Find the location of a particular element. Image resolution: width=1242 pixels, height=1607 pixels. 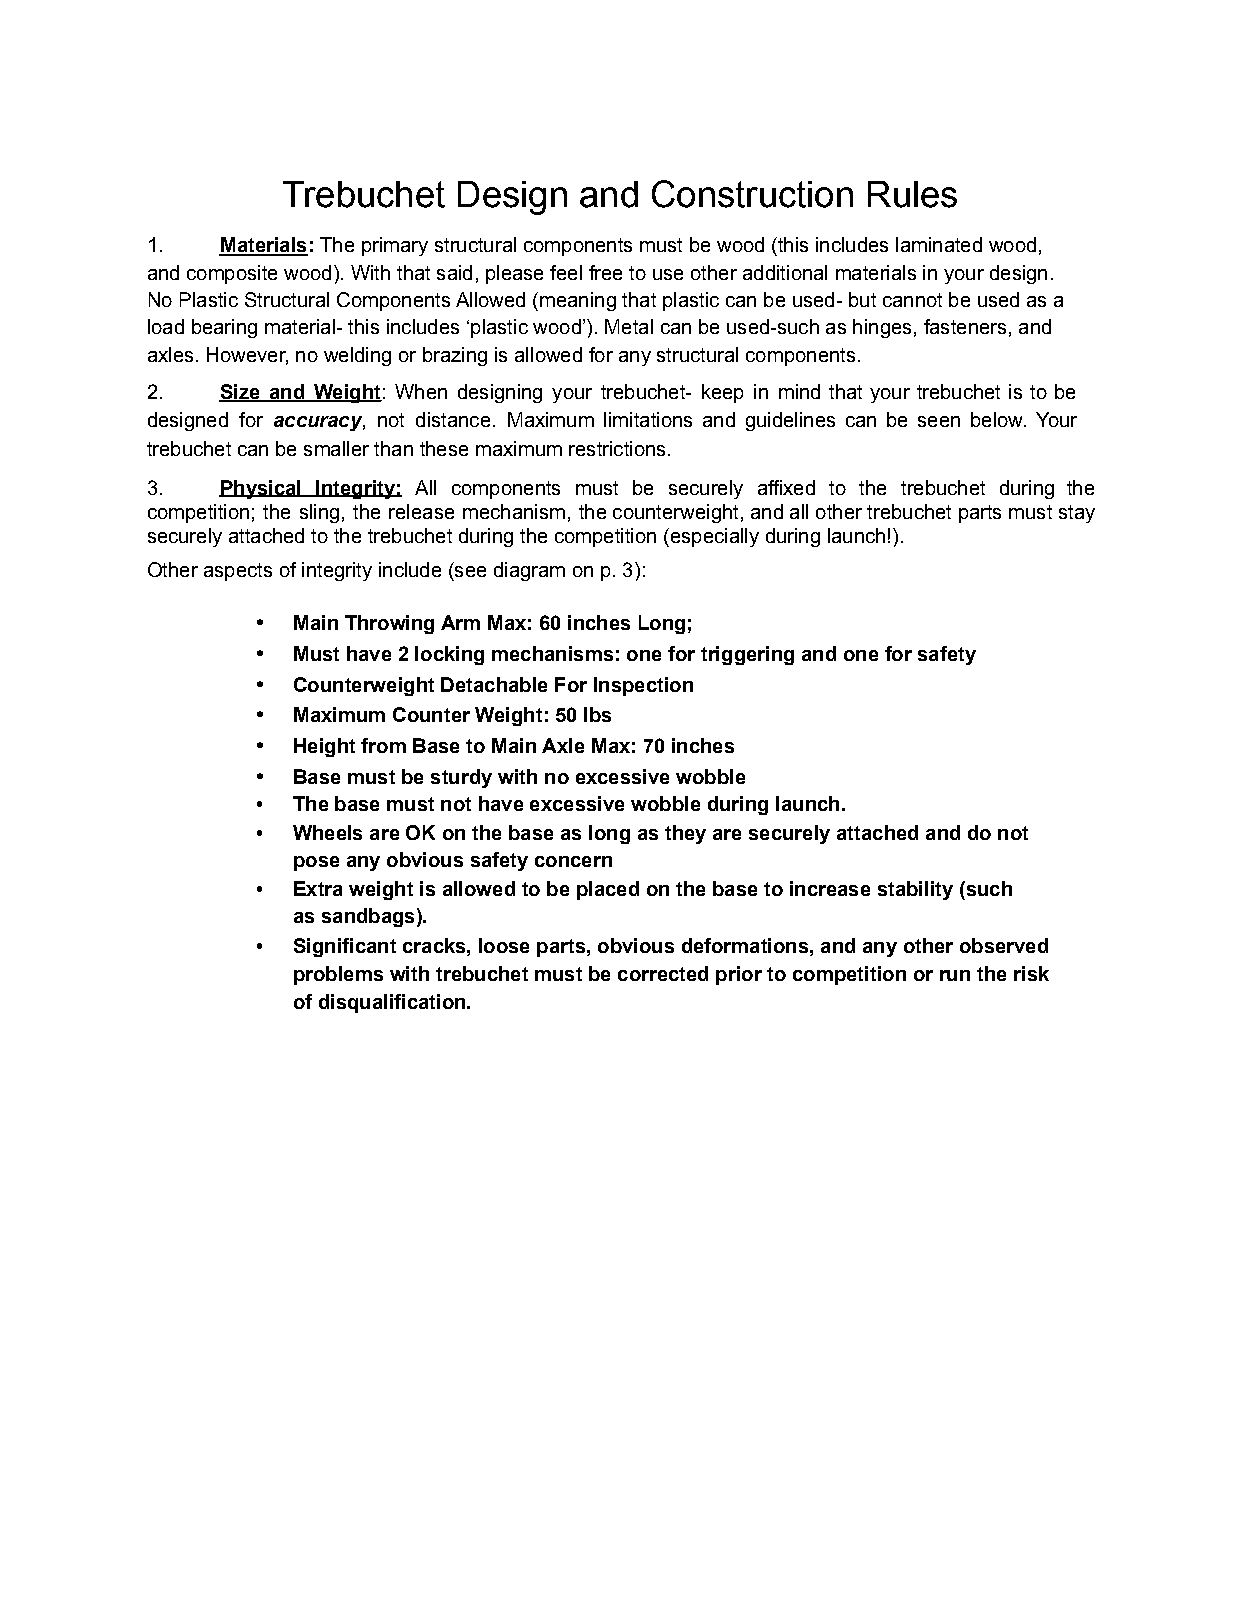

laminated is located at coordinates (939, 244).
